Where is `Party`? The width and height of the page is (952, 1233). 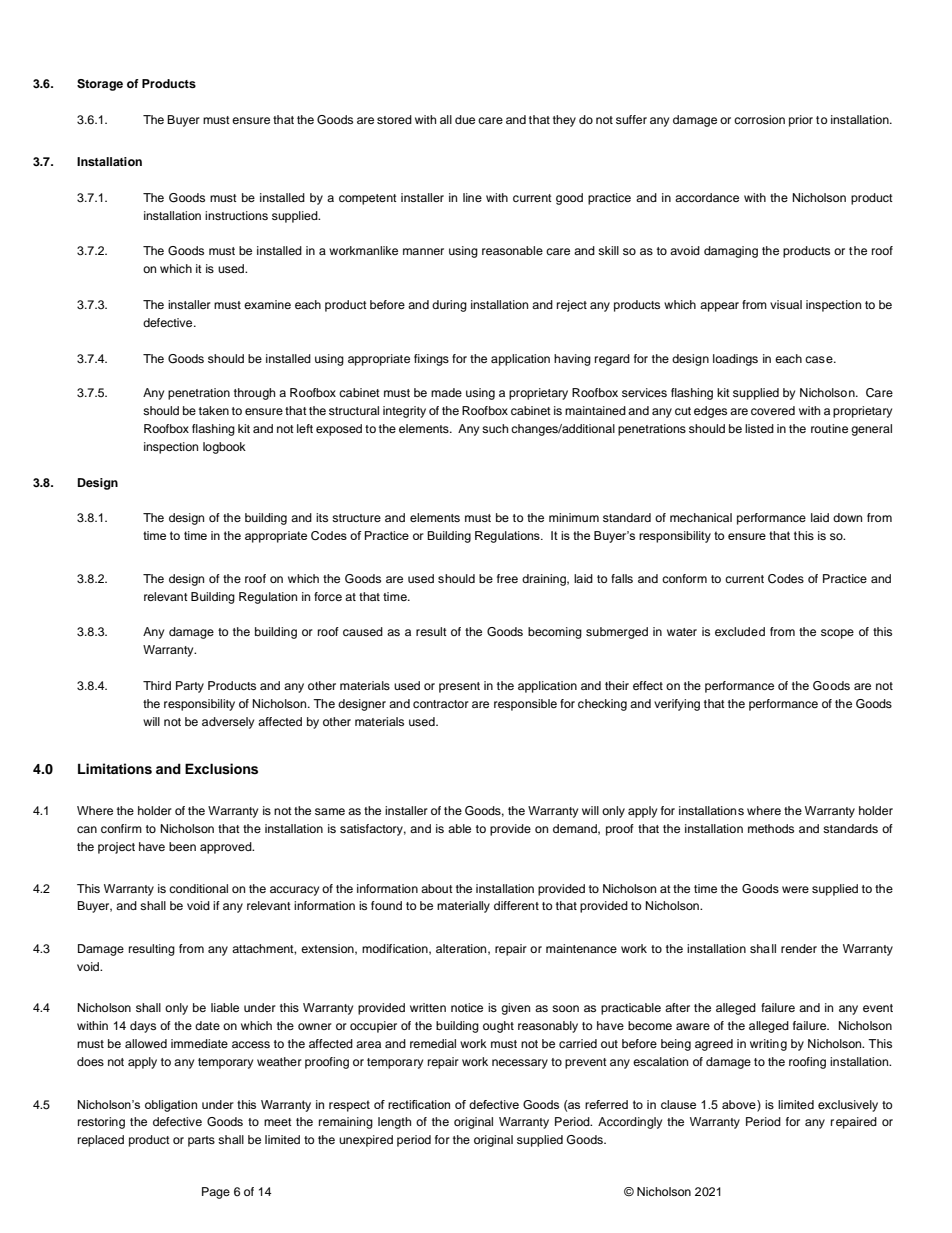 Party is located at coordinates (190, 687).
